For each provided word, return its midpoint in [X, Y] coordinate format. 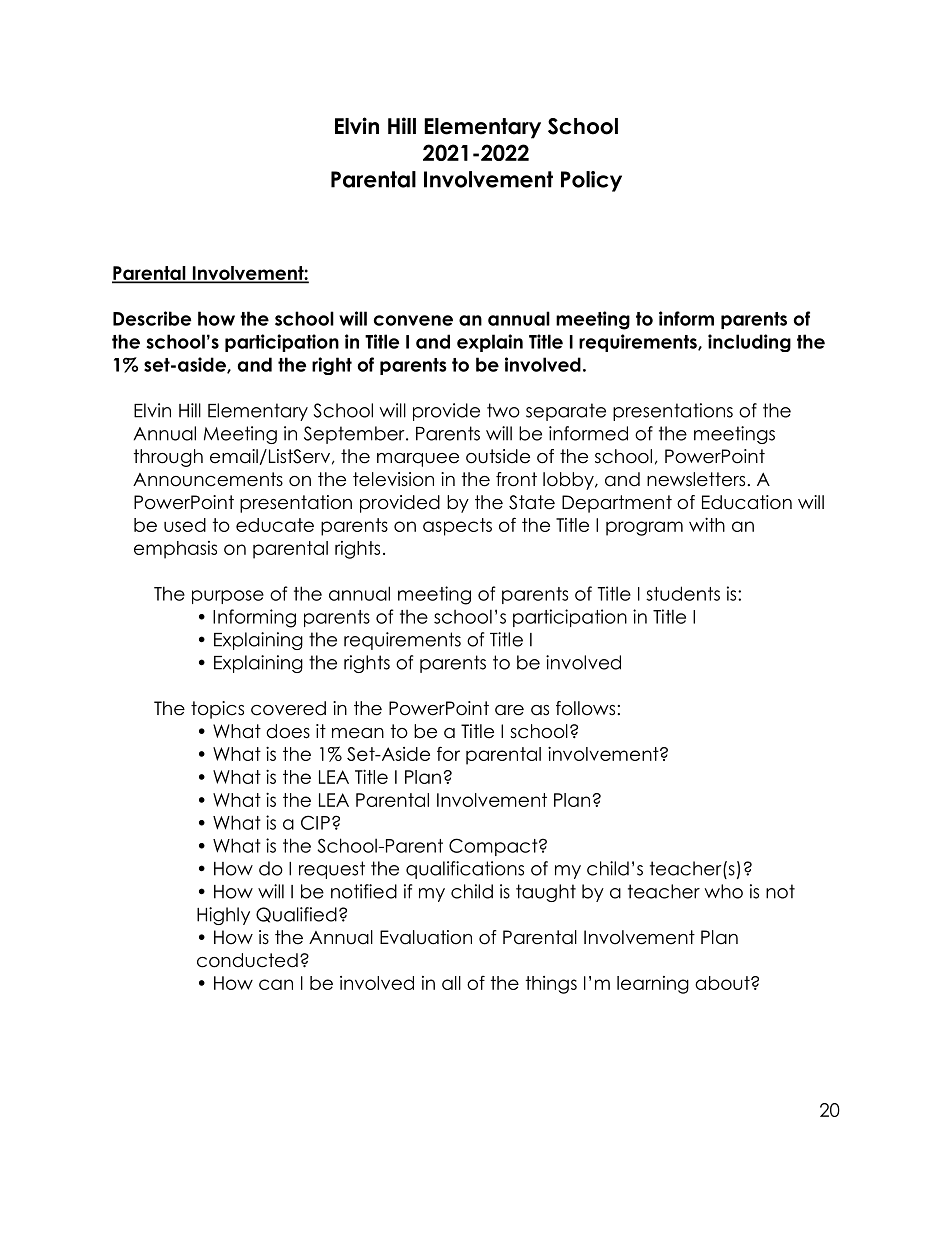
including [749, 343]
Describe [152, 318]
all [451, 983]
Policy [591, 181]
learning [653, 985]
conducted [247, 960]
